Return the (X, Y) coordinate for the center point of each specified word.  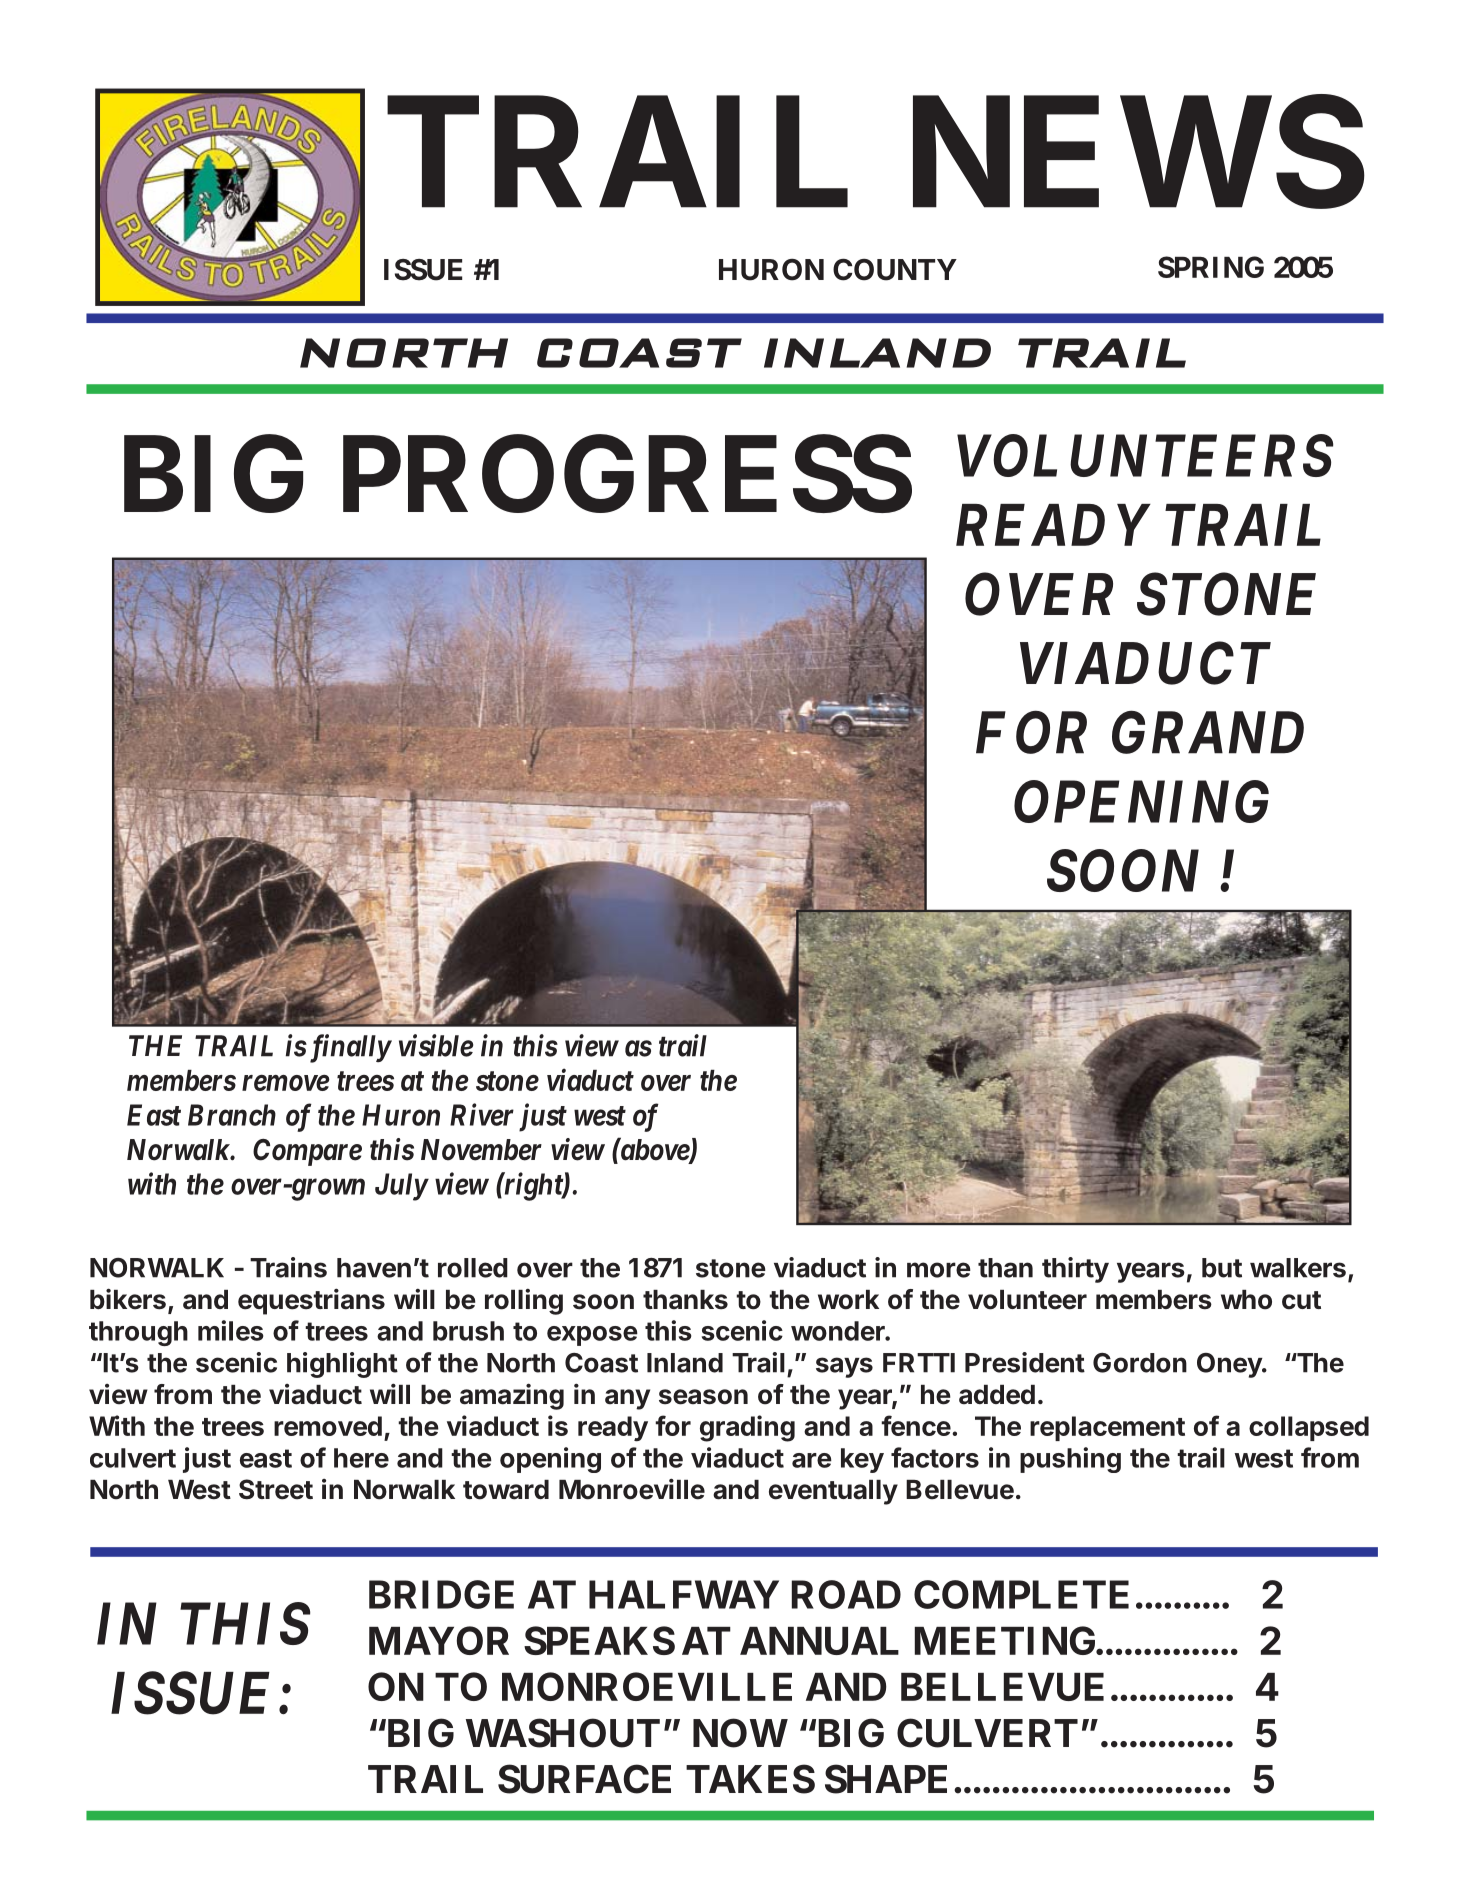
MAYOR (439, 1640)
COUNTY (895, 269)
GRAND (1208, 732)
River (482, 1114)
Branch (232, 1115)
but (1222, 1268)
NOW (740, 1733)
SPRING (1211, 267)
